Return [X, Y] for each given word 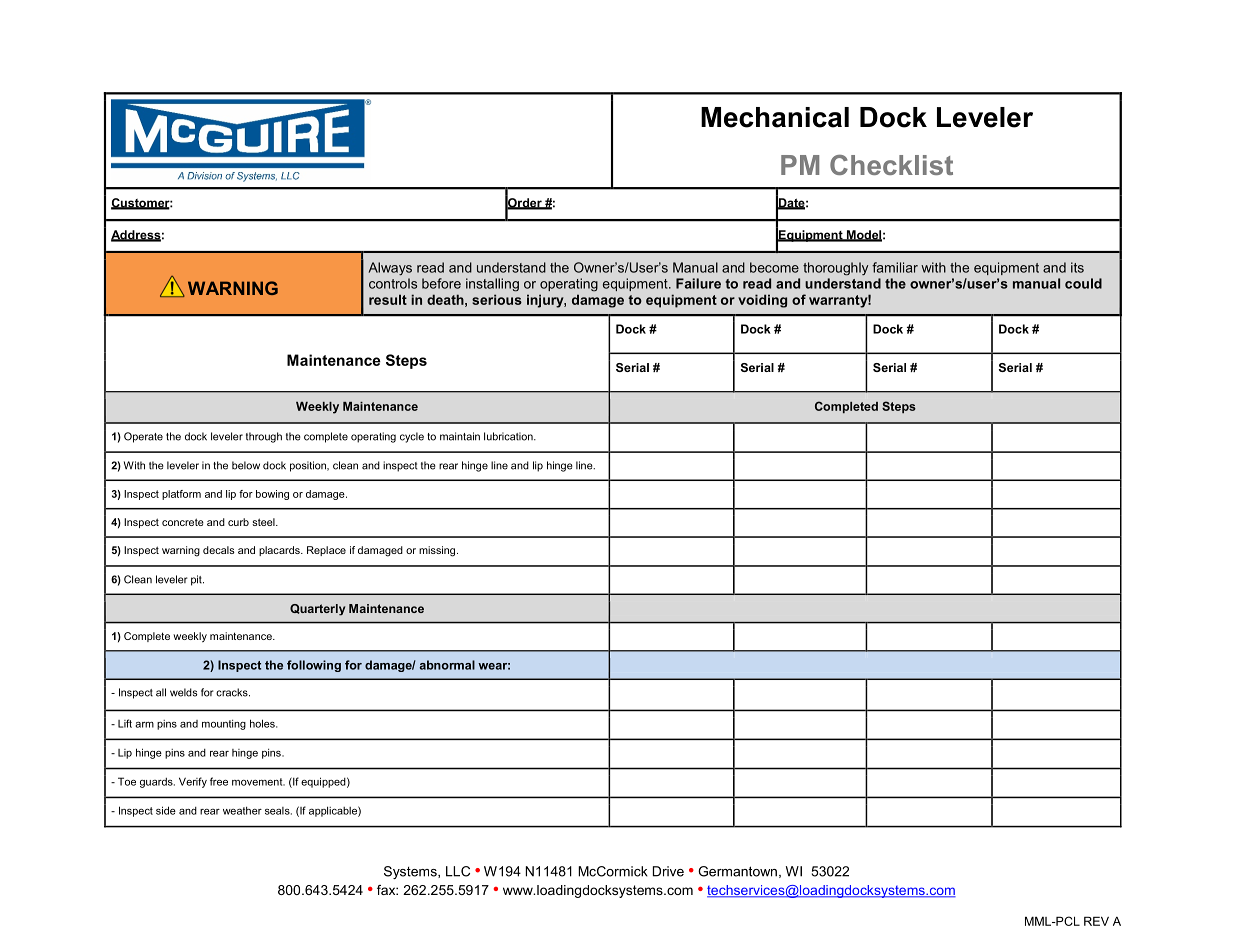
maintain [460, 436]
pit [197, 580]
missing [438, 551]
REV [1096, 921]
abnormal [447, 665]
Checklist [891, 165]
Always [390, 268]
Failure [698, 283]
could [1083, 283]
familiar [895, 267]
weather [242, 810]
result [388, 299]
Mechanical [775, 117]
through [264, 437]
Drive [668, 871]
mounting [224, 724]
